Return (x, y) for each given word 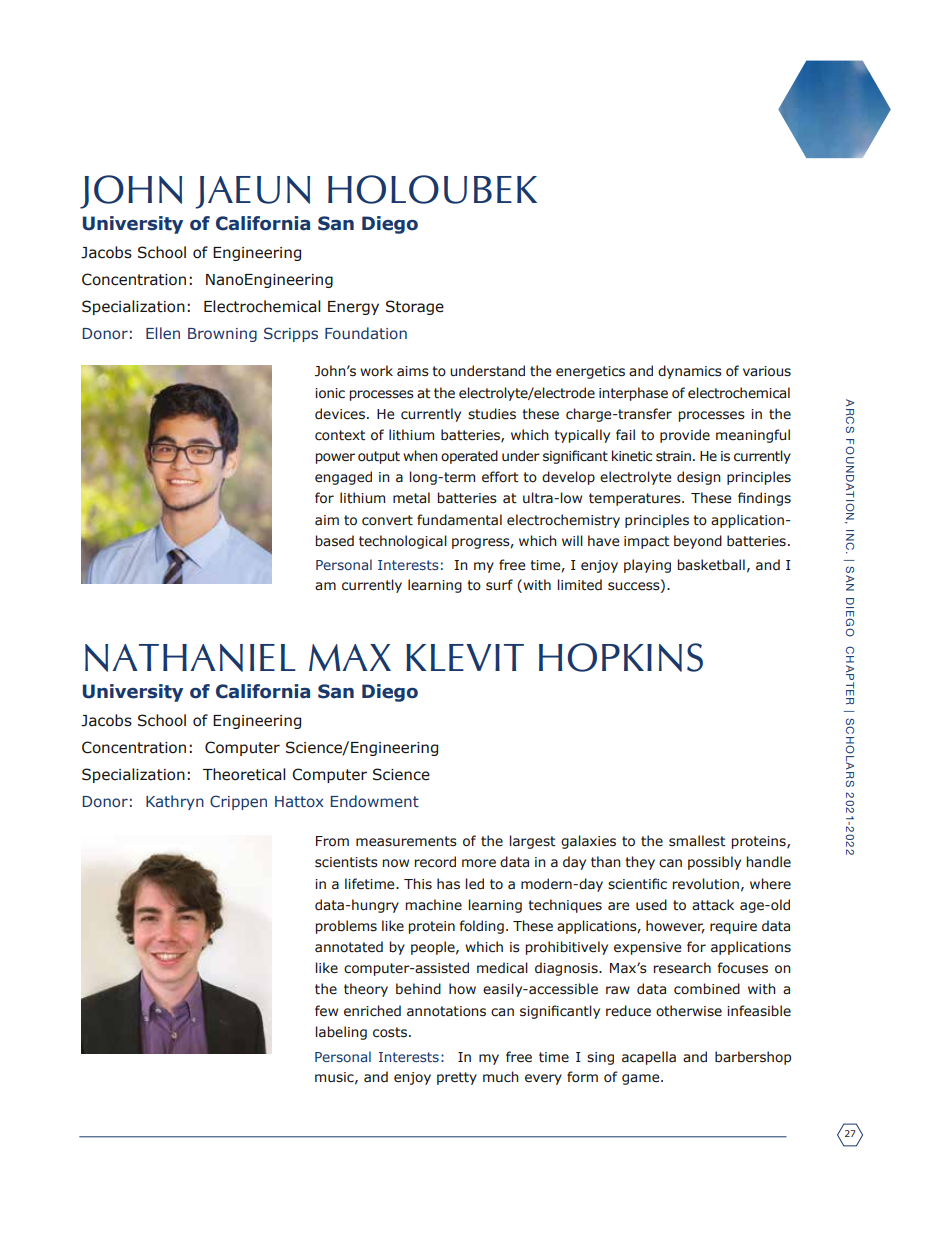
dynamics (690, 372)
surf (499, 585)
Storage (415, 307)
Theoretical (244, 774)
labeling (341, 1033)
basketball (711, 565)
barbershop (753, 1058)
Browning (222, 335)
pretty (457, 1078)
